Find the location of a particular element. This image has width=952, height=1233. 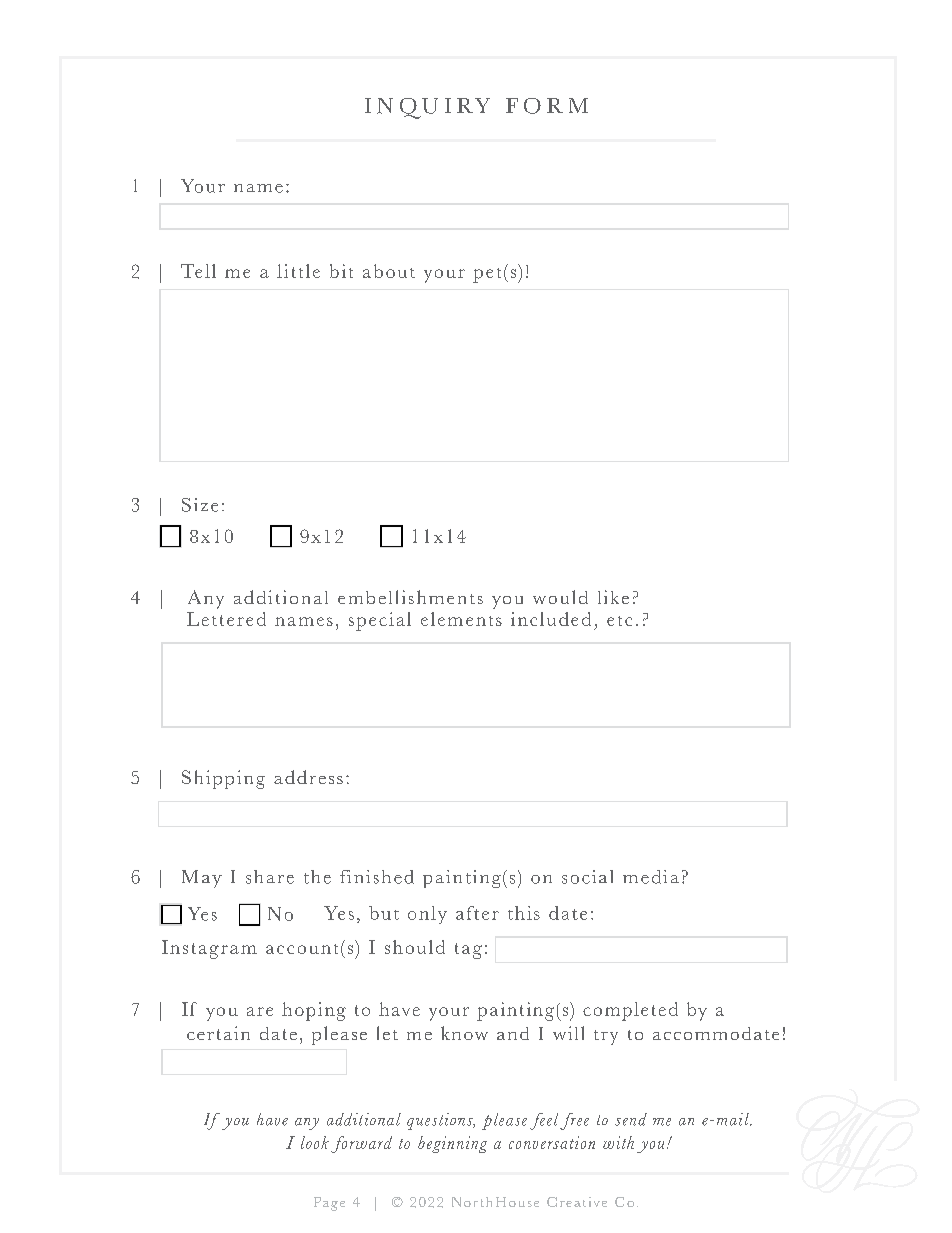

free is located at coordinates (574, 1121).
